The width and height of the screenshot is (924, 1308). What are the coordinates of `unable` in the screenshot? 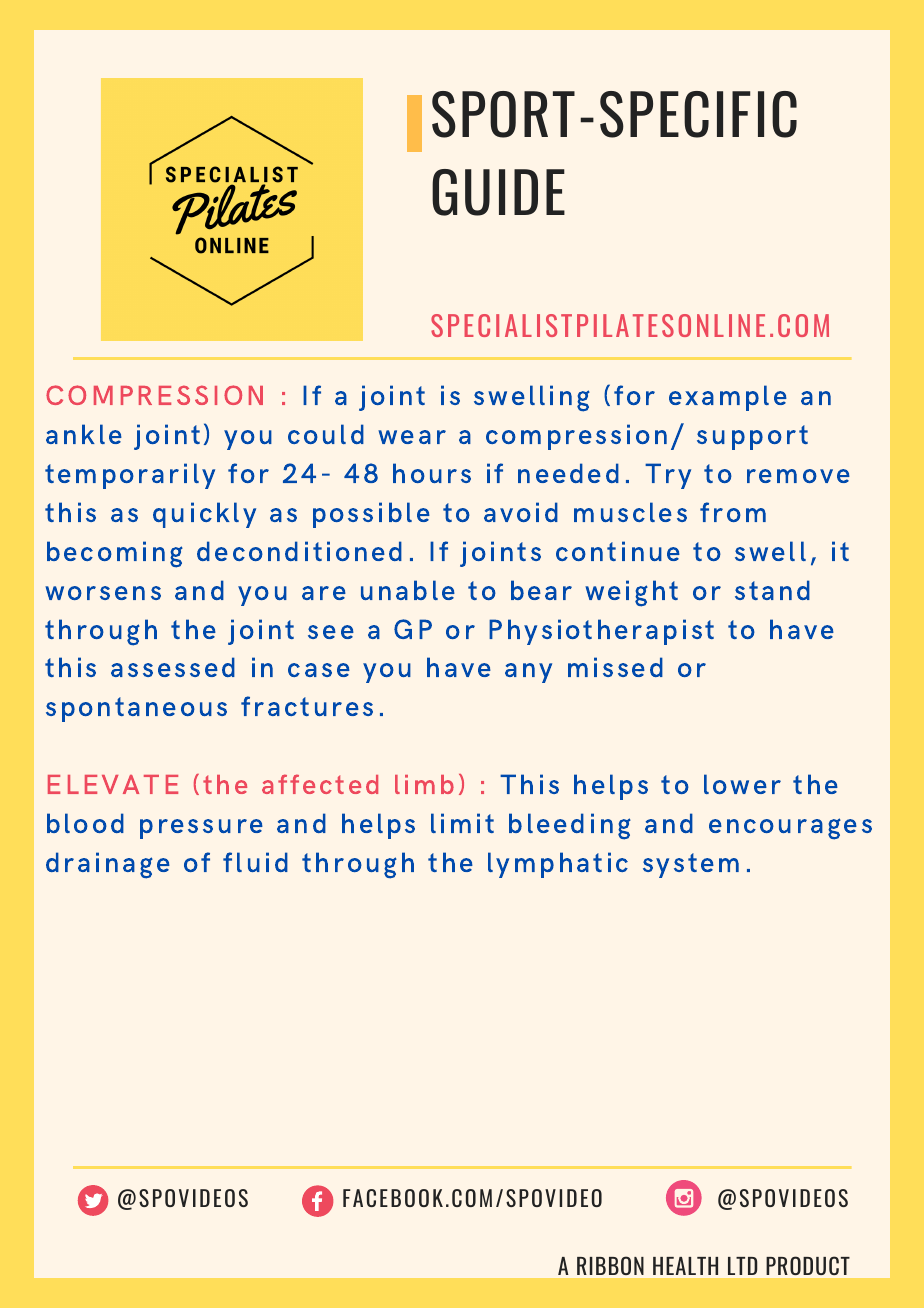 It's located at (408, 590).
